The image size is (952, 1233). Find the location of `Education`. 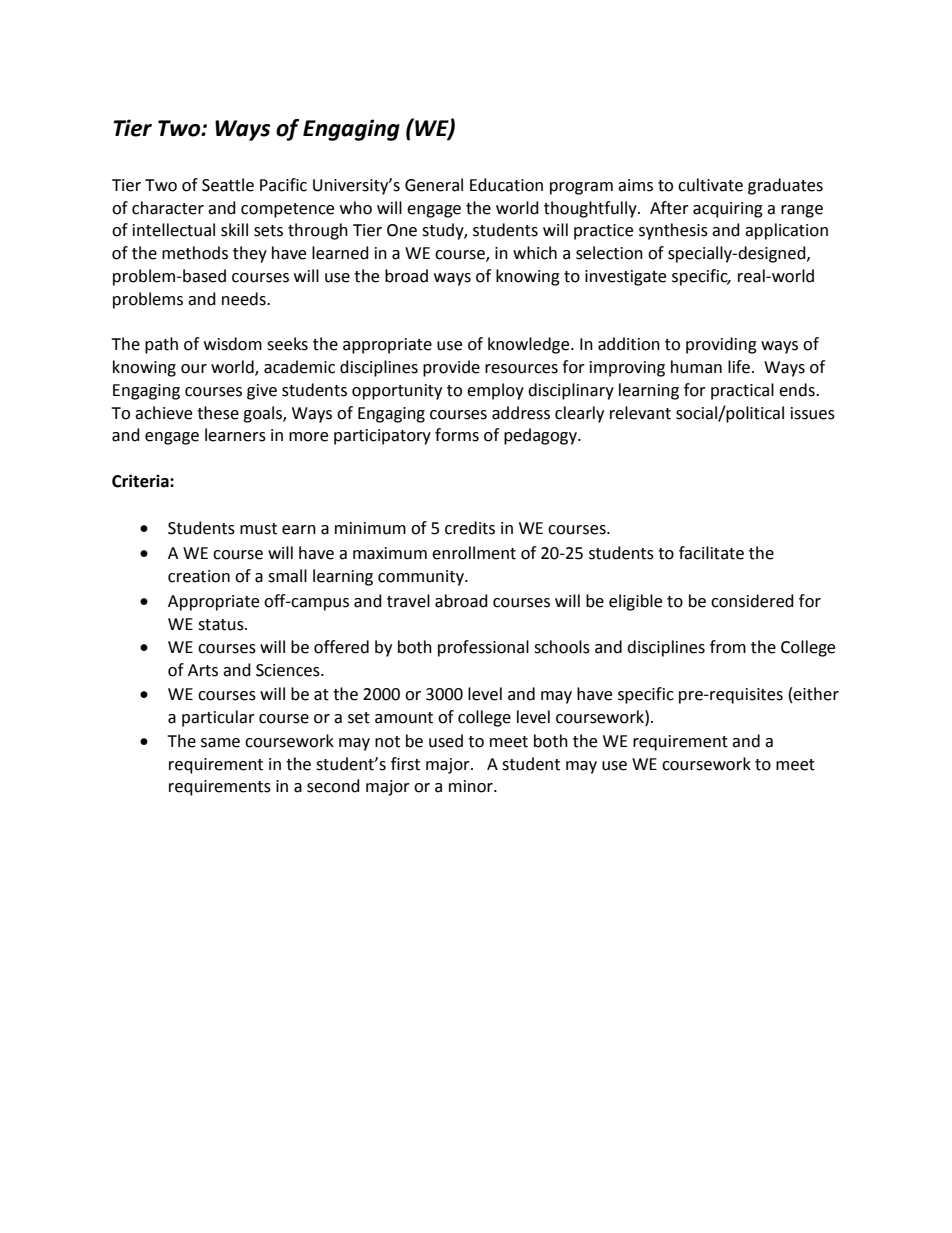

Education is located at coordinates (506, 185).
